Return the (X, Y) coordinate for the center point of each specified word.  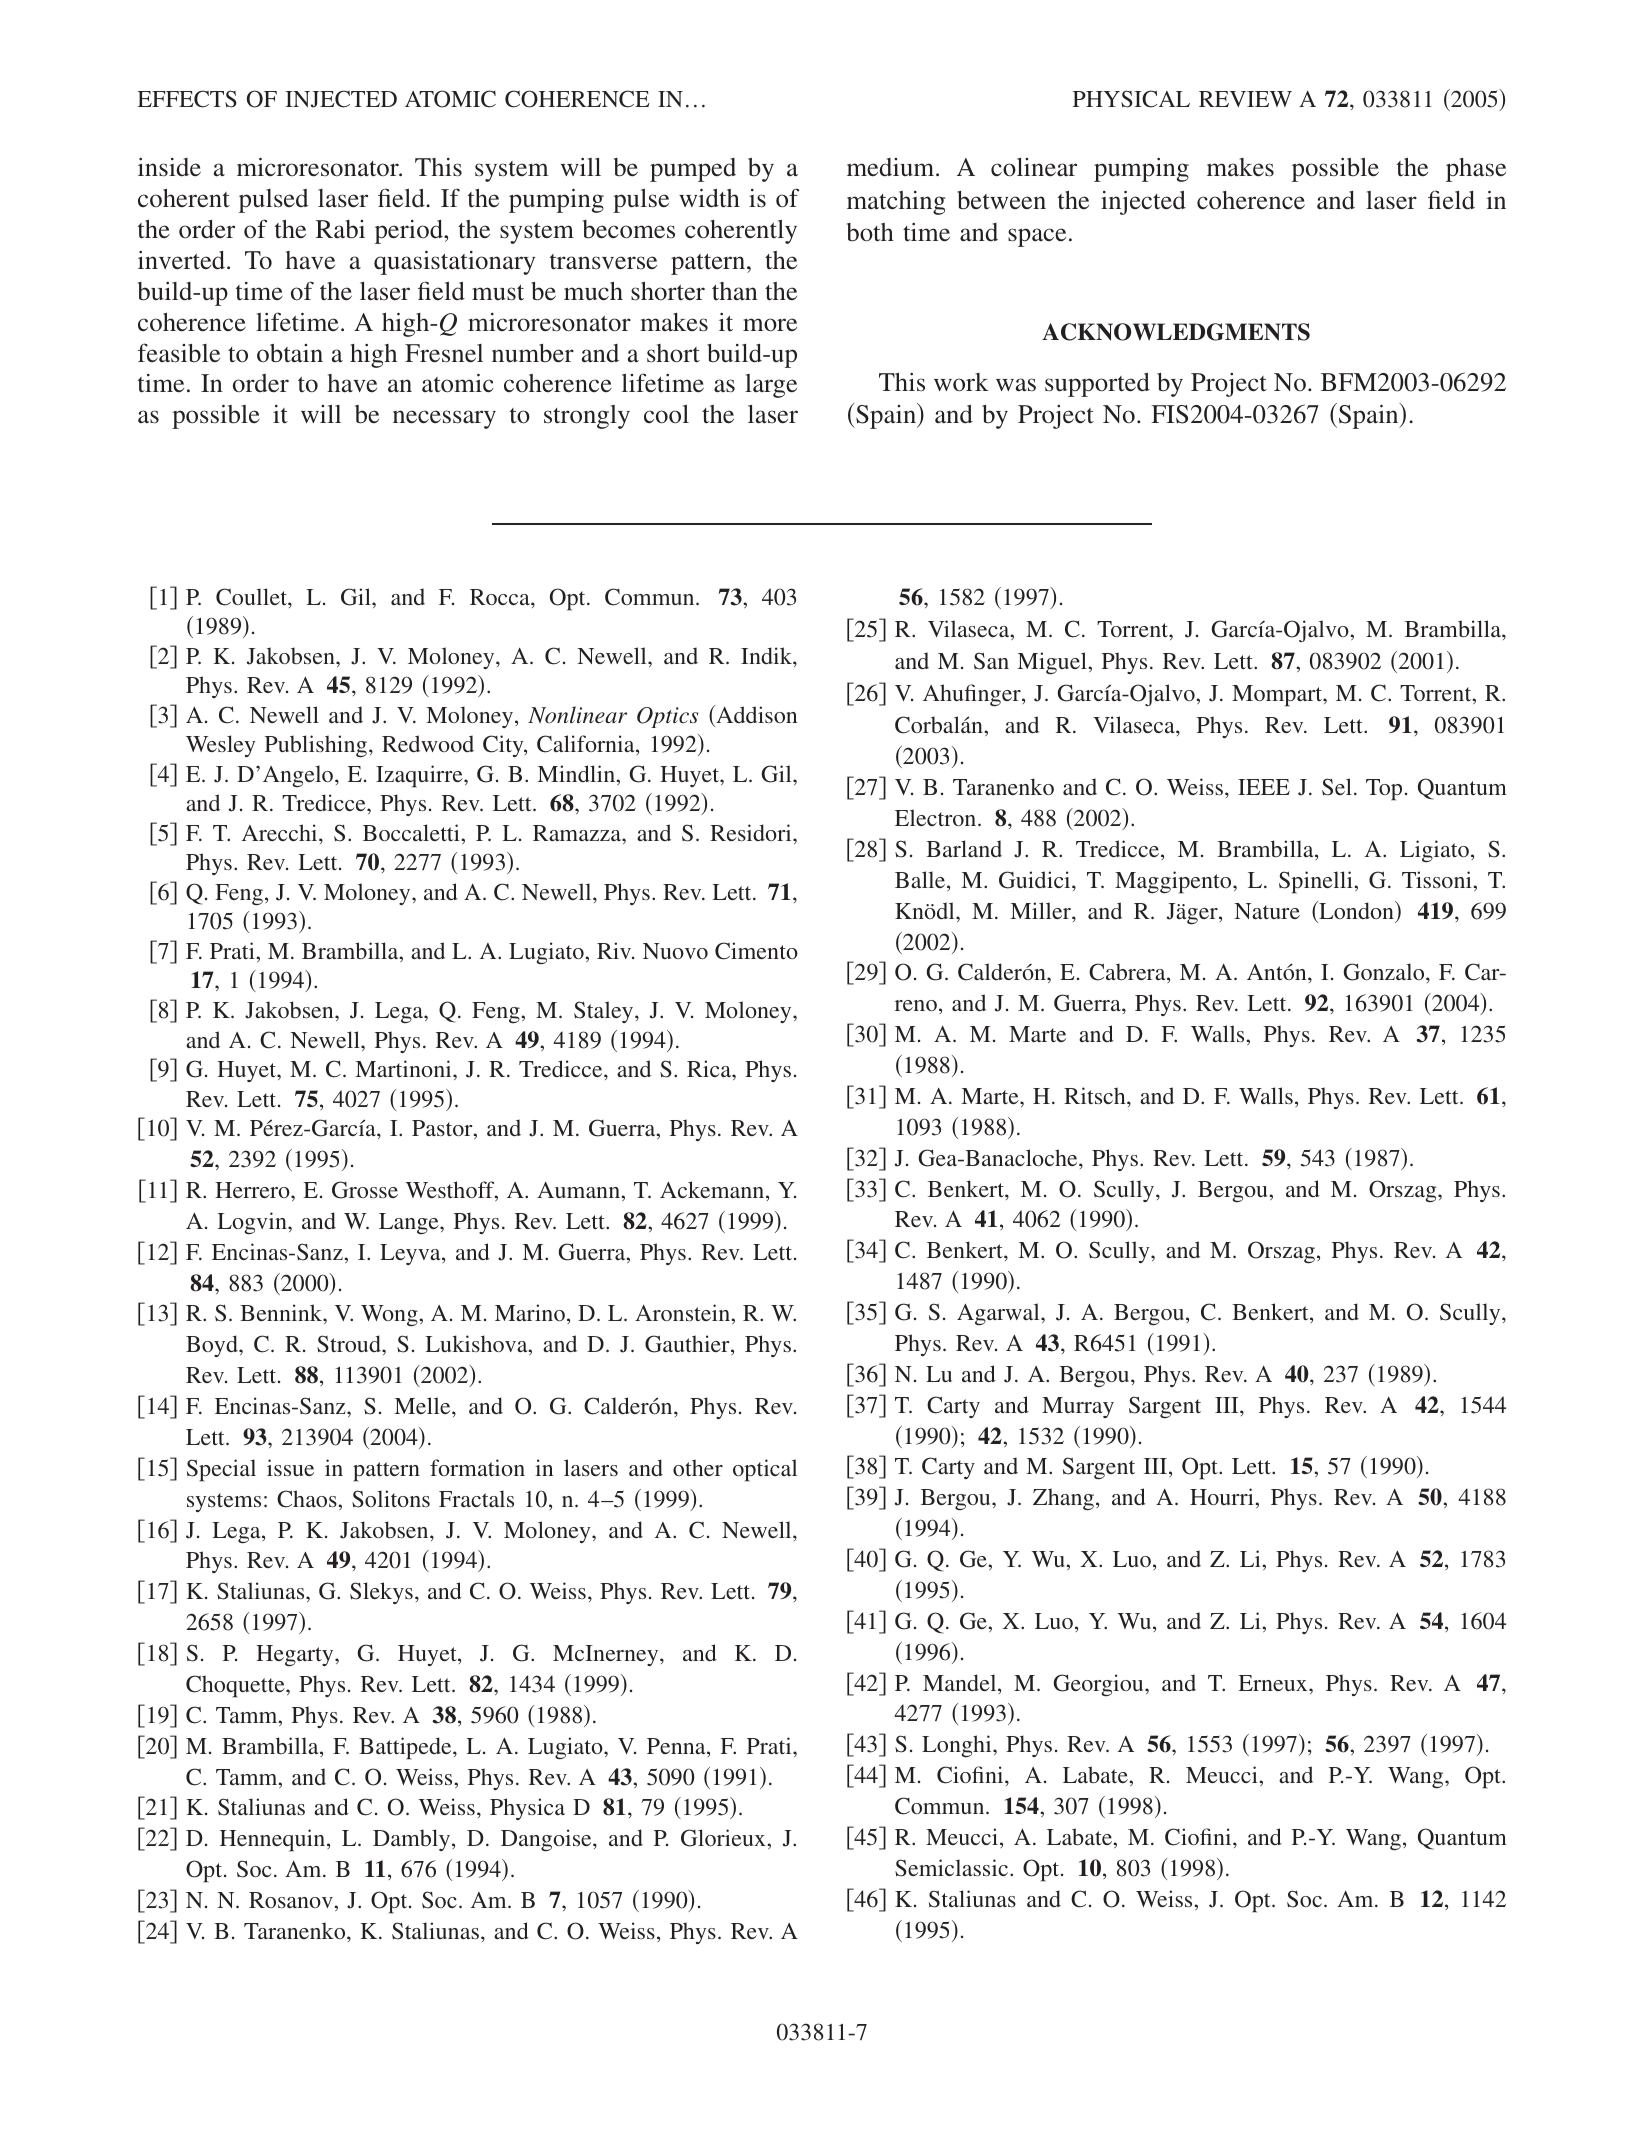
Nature (1267, 911)
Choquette (236, 1686)
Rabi (340, 229)
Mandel (961, 1684)
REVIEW (1245, 99)
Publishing (317, 746)
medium (892, 167)
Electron (937, 817)
